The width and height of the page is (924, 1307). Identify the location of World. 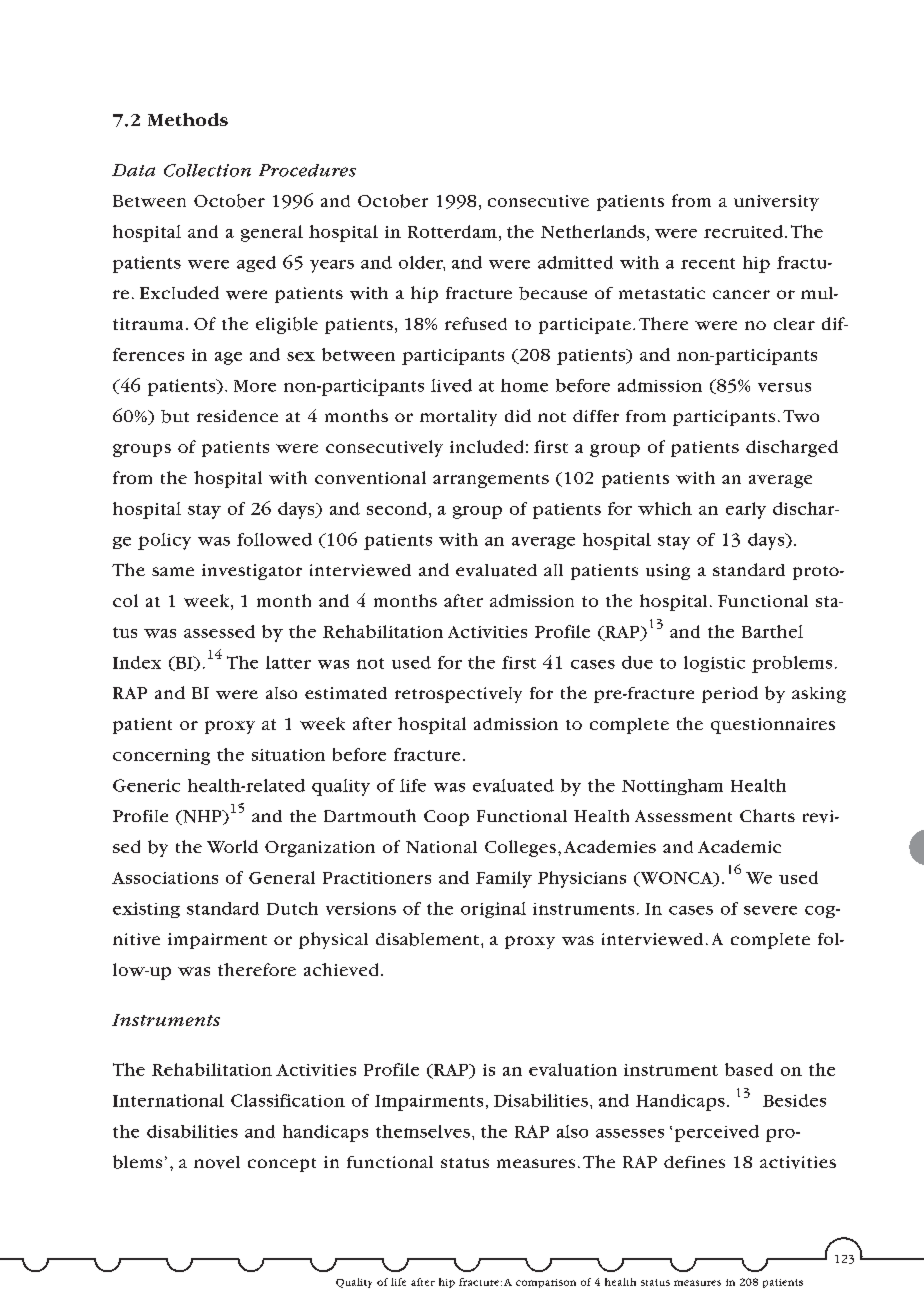
(232, 846).
